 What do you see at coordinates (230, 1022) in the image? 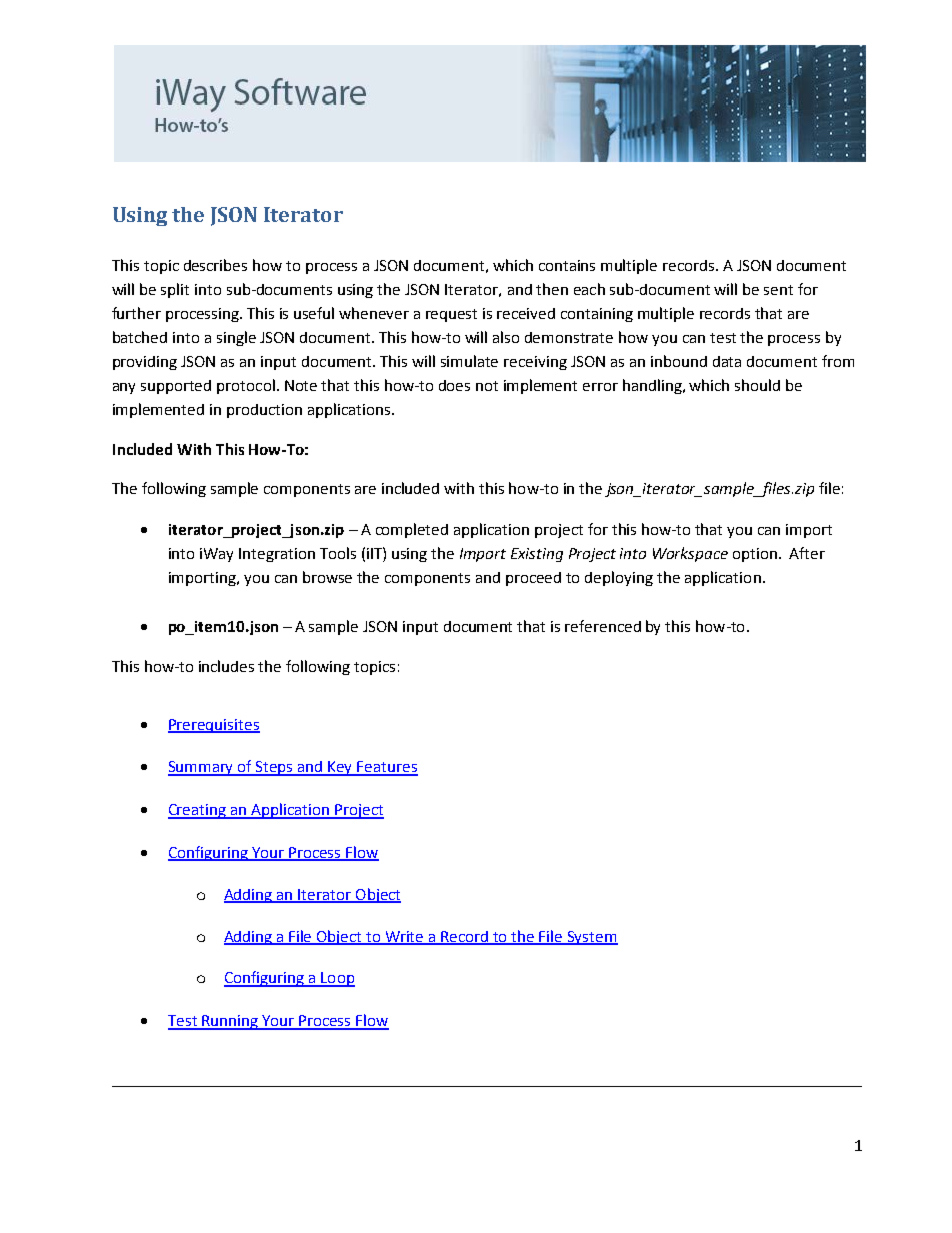
I see `Running` at bounding box center [230, 1022].
